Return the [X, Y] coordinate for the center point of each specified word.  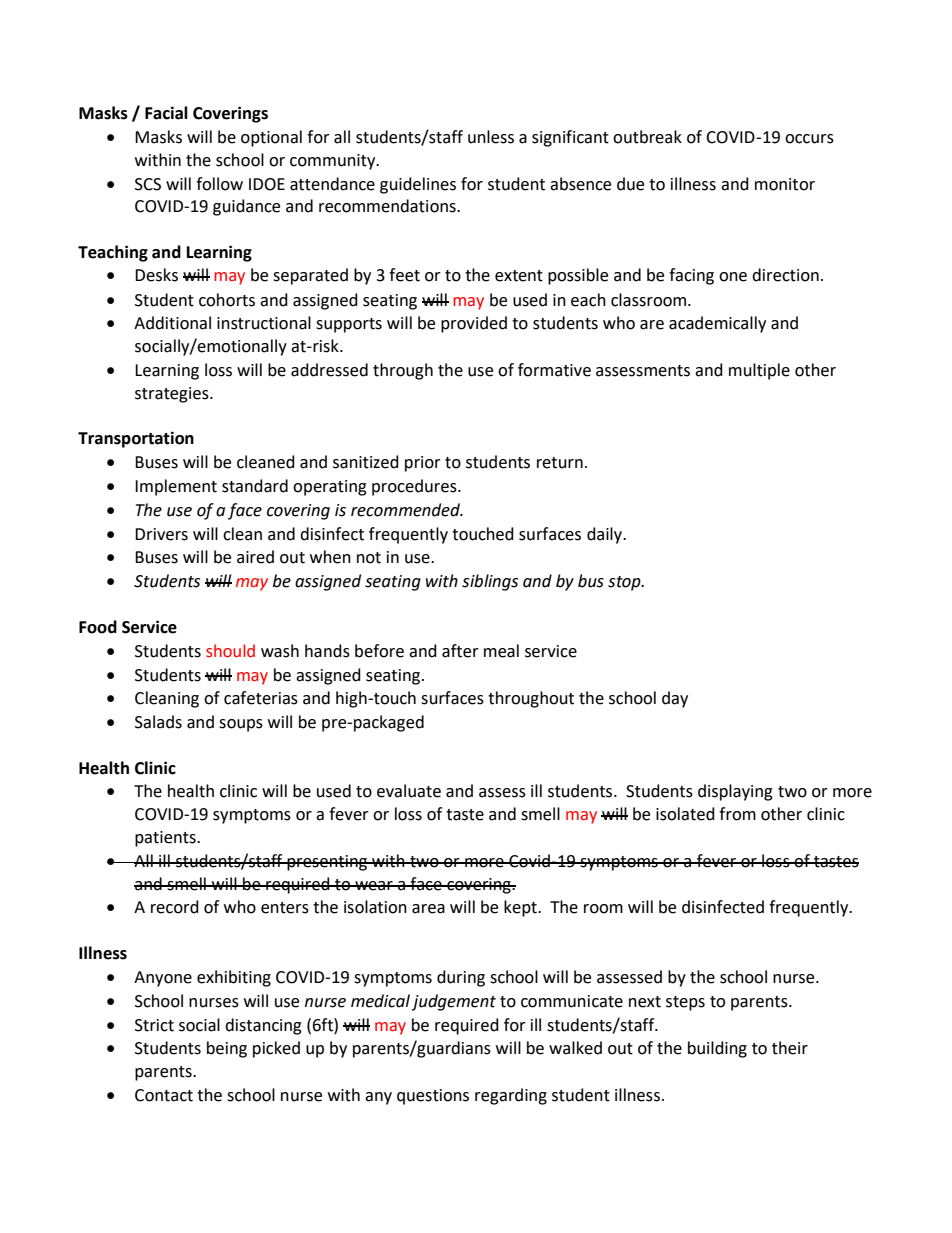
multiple [759, 371]
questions [433, 1097]
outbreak [647, 137]
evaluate [409, 791]
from [737, 814]
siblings [490, 582]
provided [474, 324]
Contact [164, 1095]
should [230, 651]
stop [625, 583]
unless [491, 137]
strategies [173, 395]
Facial [166, 113]
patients [166, 839]
